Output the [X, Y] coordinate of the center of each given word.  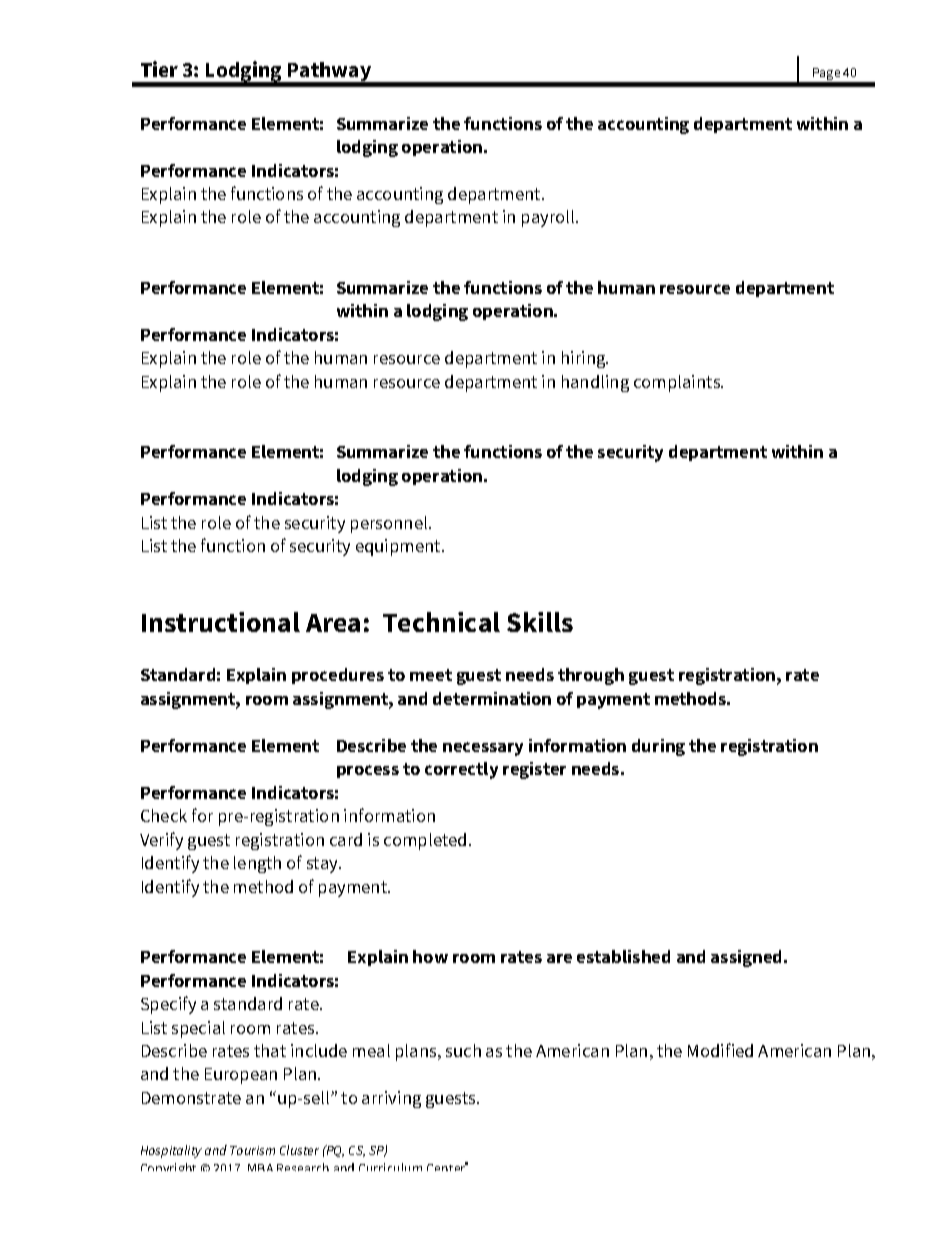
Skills [540, 622]
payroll [549, 218]
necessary [483, 749]
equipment [399, 547]
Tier [159, 69]
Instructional [221, 622]
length [257, 864]
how [430, 956]
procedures [338, 676]
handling [595, 383]
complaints [678, 383]
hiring [585, 359]
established [623, 956]
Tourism [252, 1150]
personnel [390, 524]
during [658, 747]
